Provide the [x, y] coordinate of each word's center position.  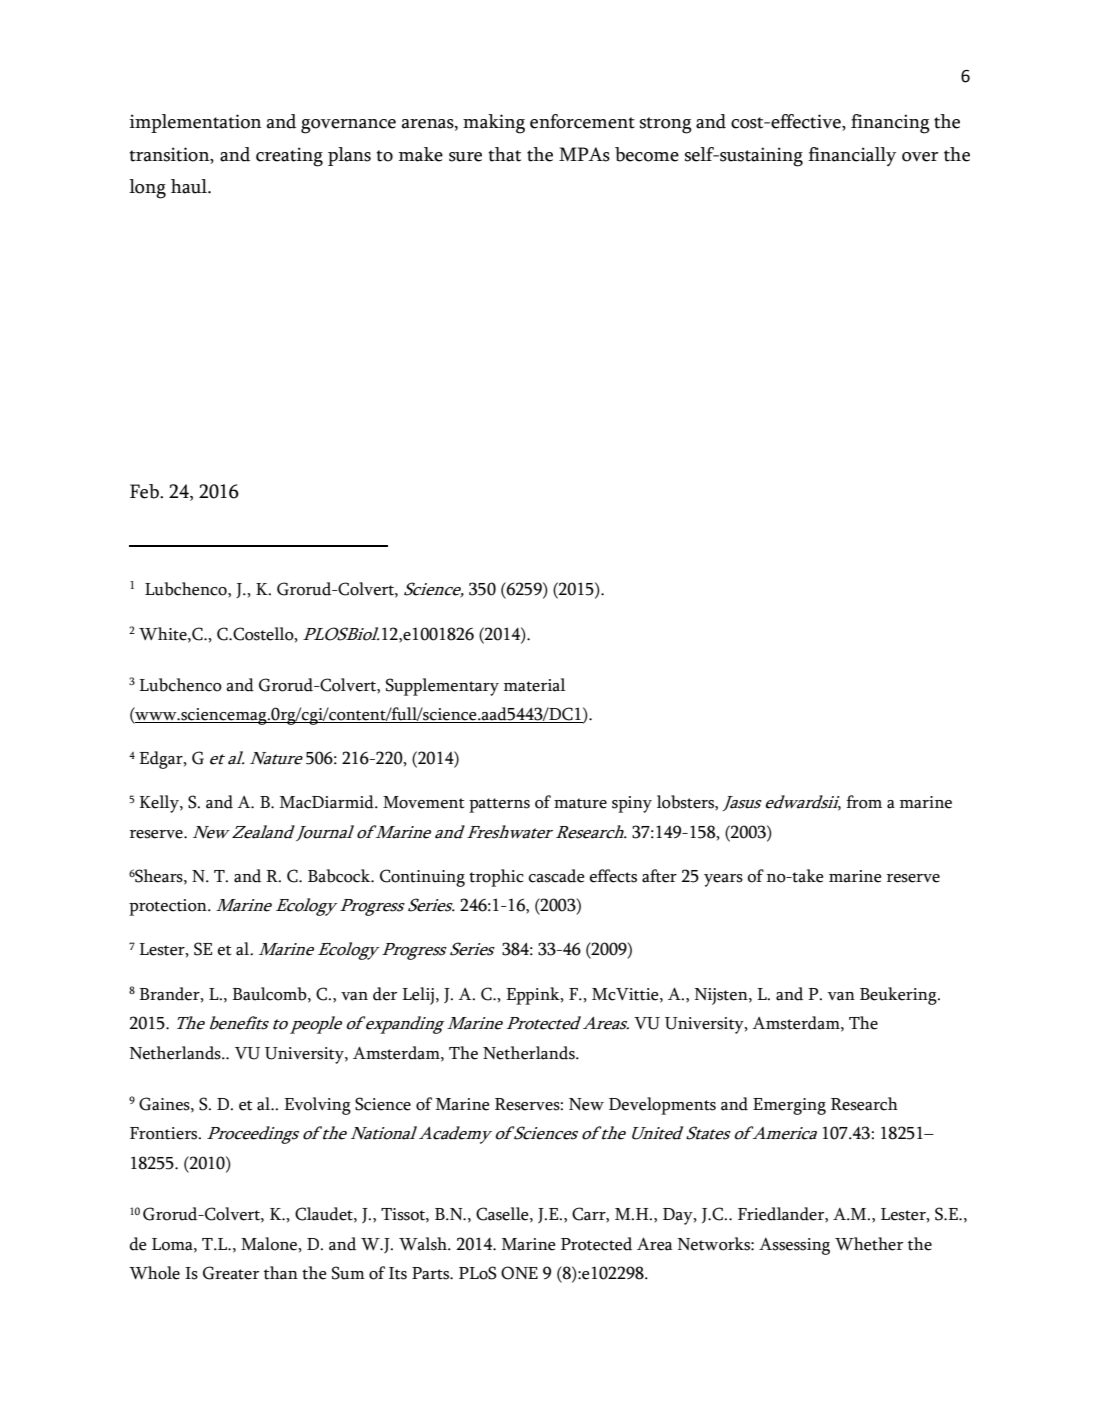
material [535, 685]
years [723, 880]
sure [465, 157]
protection [169, 907]
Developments [662, 1106]
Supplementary [442, 687]
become [647, 154]
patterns [499, 805]
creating [289, 157]
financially [852, 156]
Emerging [789, 1106]
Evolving [317, 1106]
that [505, 154]
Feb [145, 491]
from [864, 802]
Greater [231, 1273]
